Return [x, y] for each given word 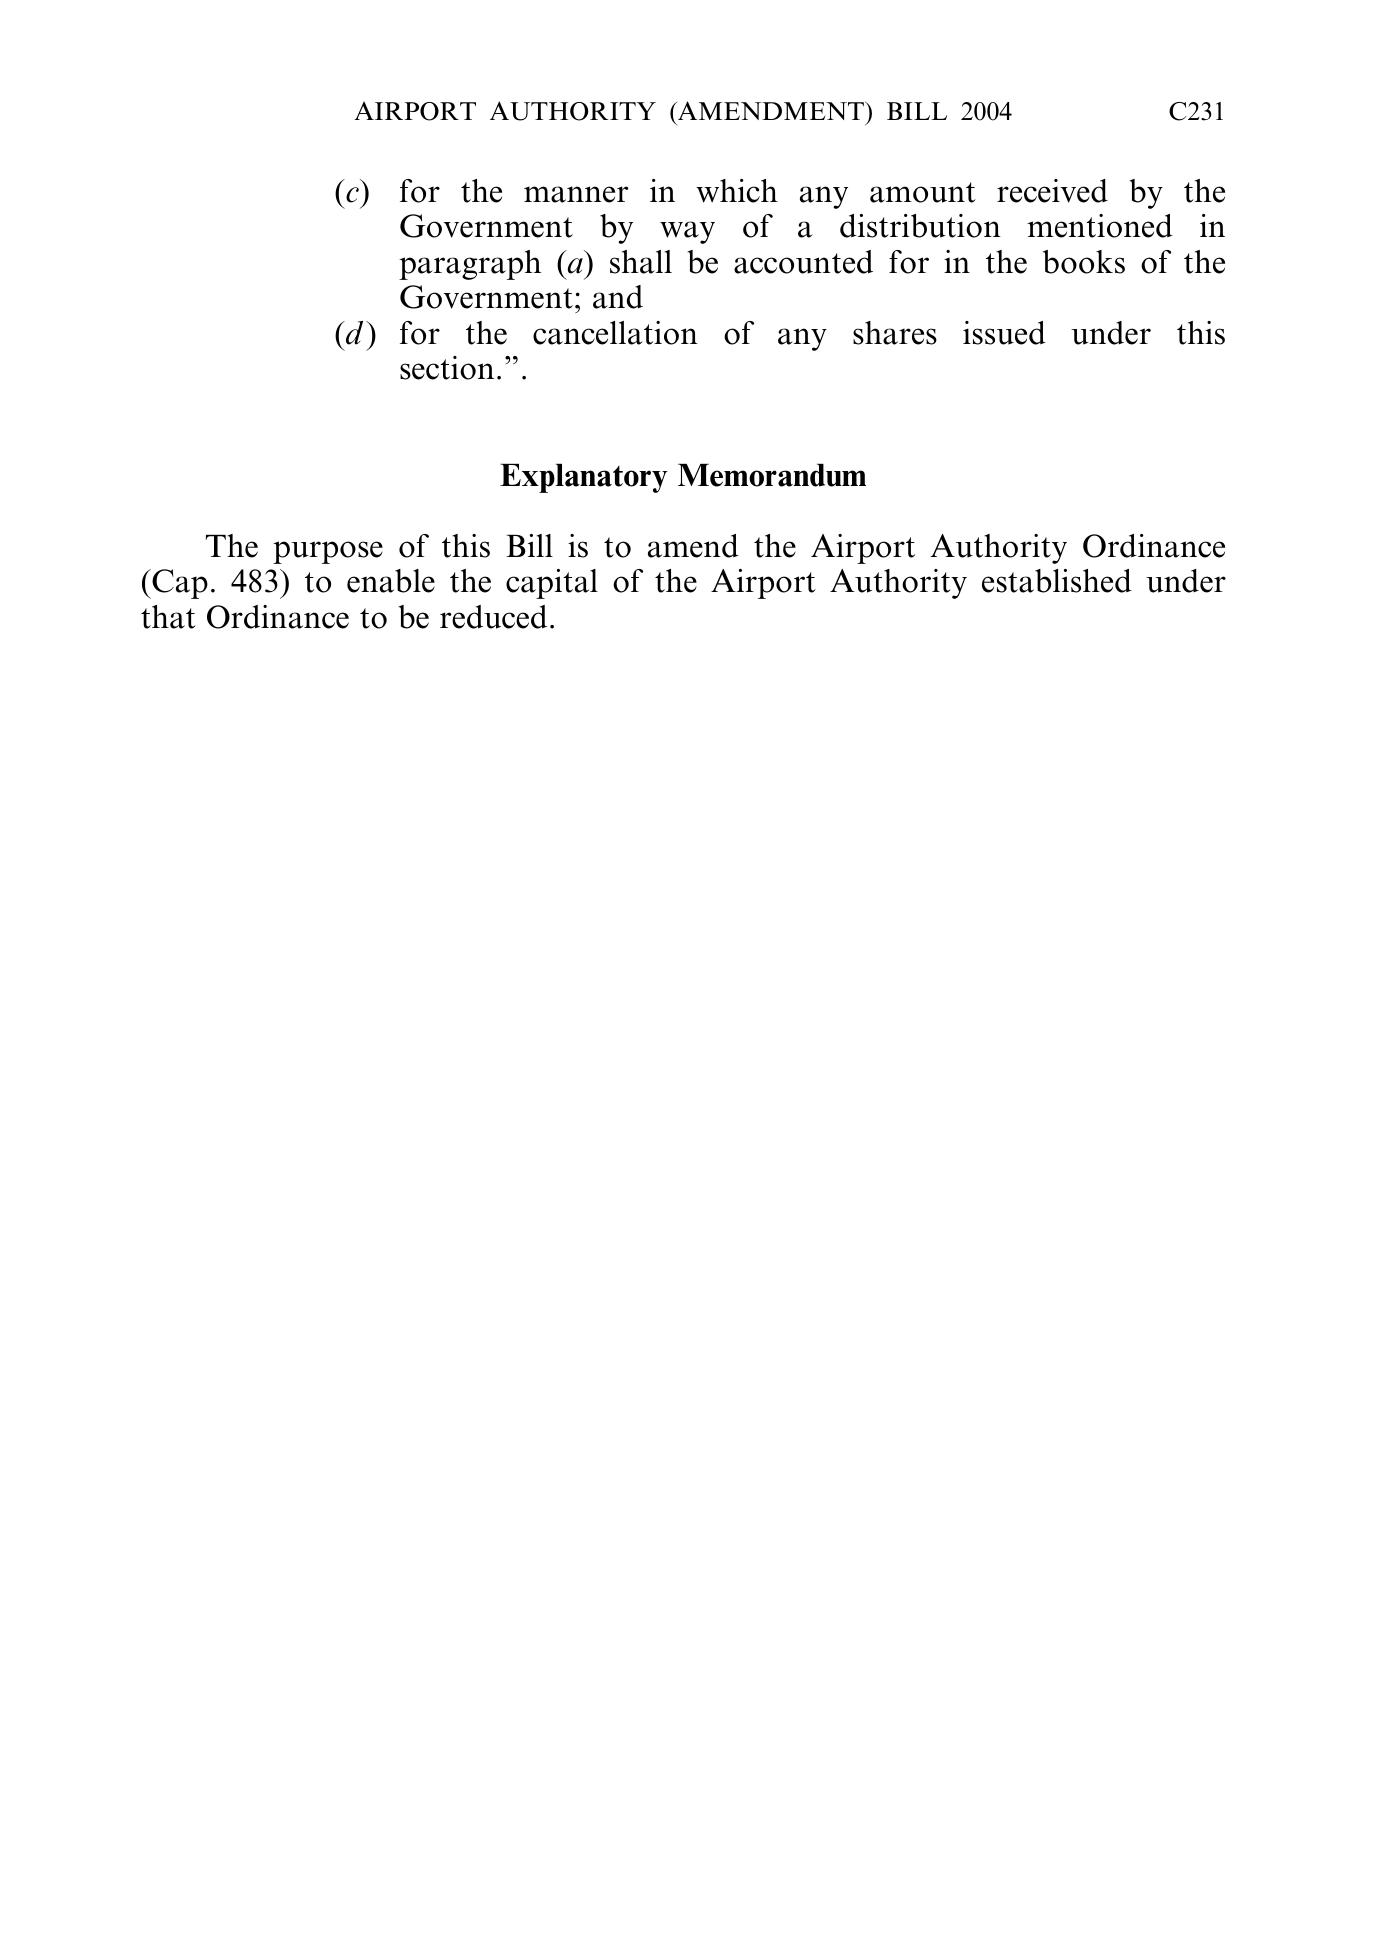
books [1084, 262]
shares [895, 333]
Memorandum [772, 475]
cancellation [615, 333]
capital [552, 584]
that [168, 617]
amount [923, 192]
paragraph [470, 265]
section [447, 368]
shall [641, 262]
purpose [328, 552]
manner [576, 194]
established [1057, 581]
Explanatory [584, 478]
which [737, 191]
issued [1004, 333]
